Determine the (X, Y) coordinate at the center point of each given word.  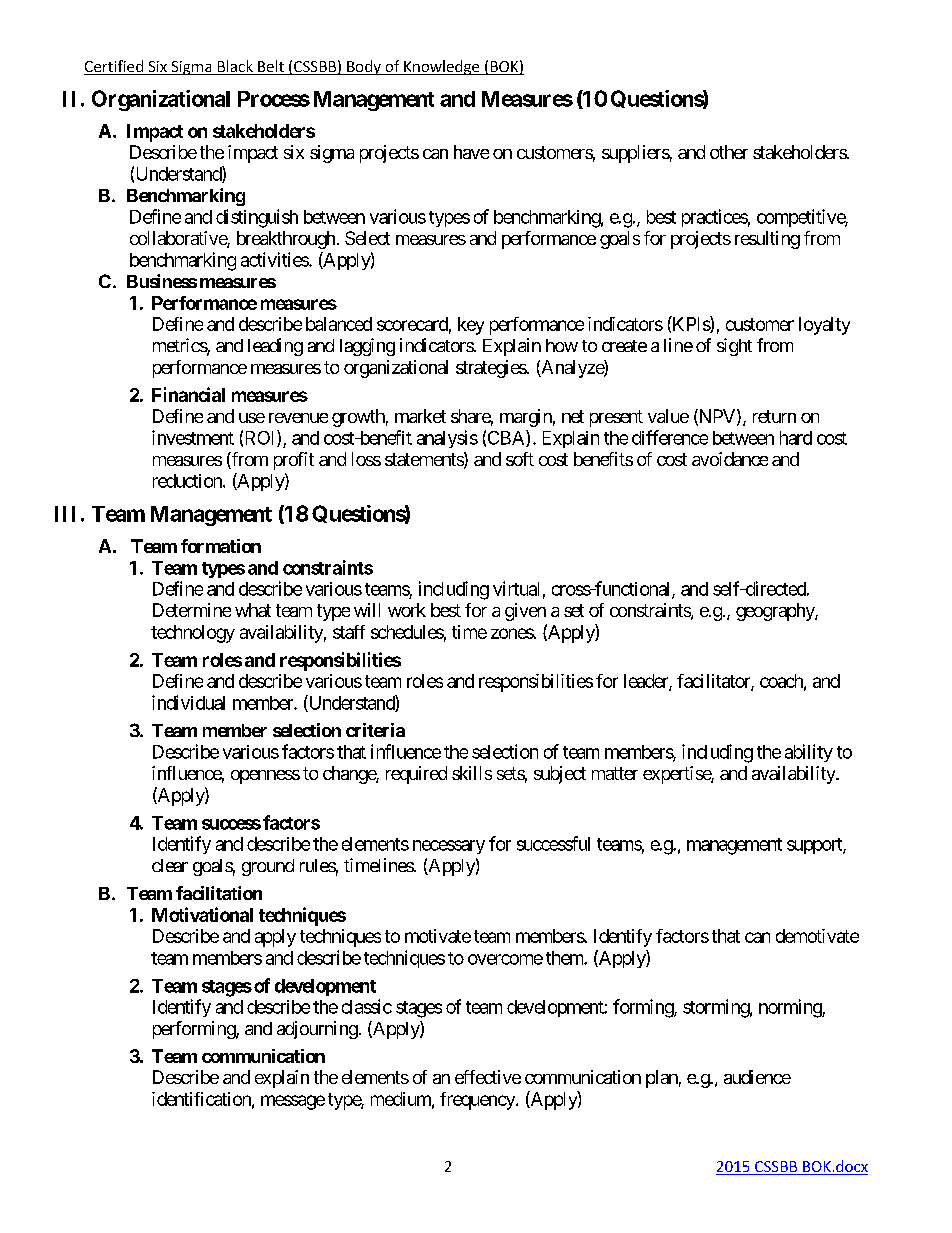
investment (193, 437)
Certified (114, 67)
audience (757, 1077)
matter (615, 773)
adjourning (317, 1030)
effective (488, 1077)
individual (188, 702)
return (774, 416)
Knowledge (442, 67)
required (416, 775)
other (729, 152)
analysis (447, 439)
